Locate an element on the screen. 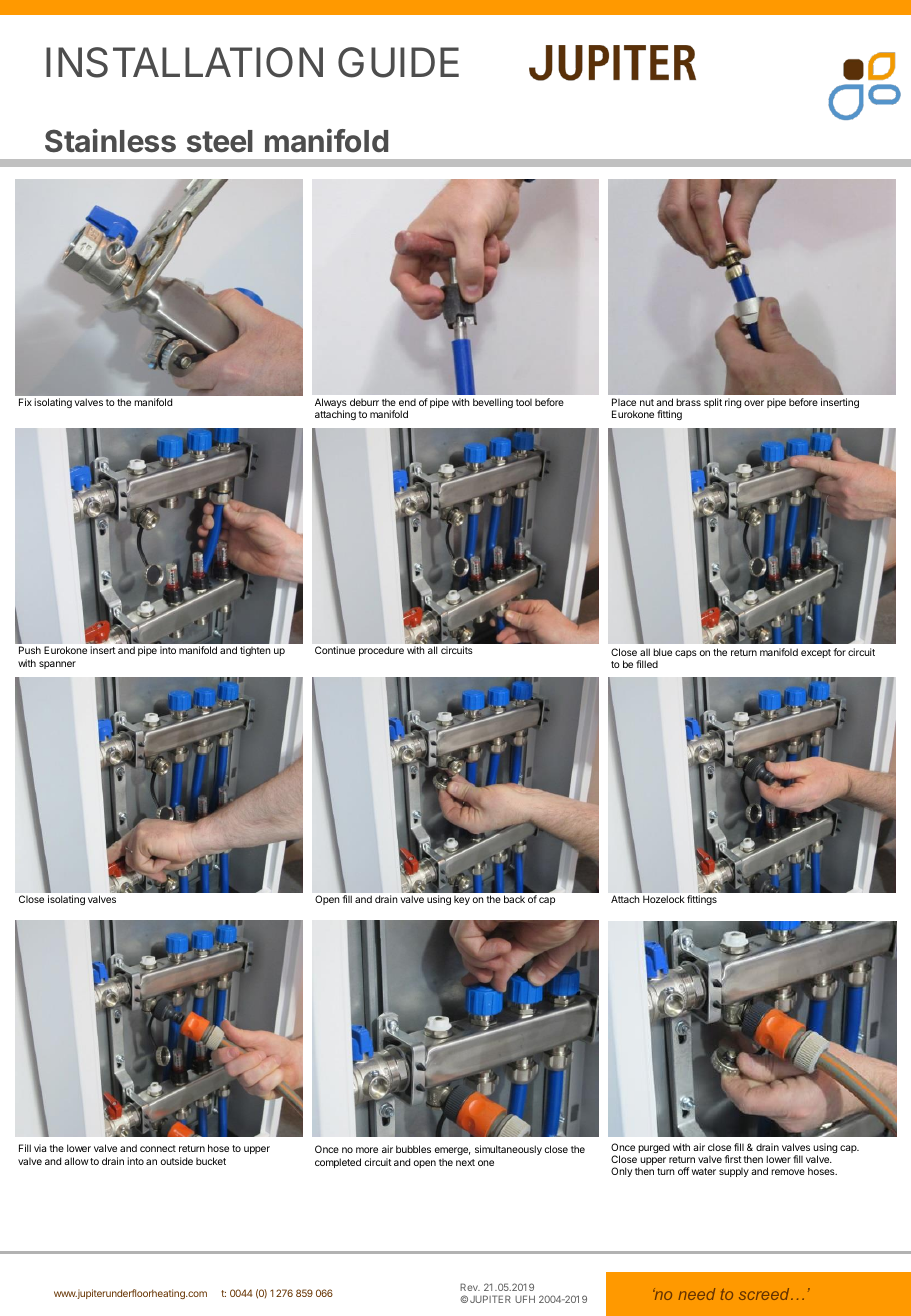 Image resolution: width=911 pixels, height=1316 pixels. ring is located at coordinates (733, 403).
